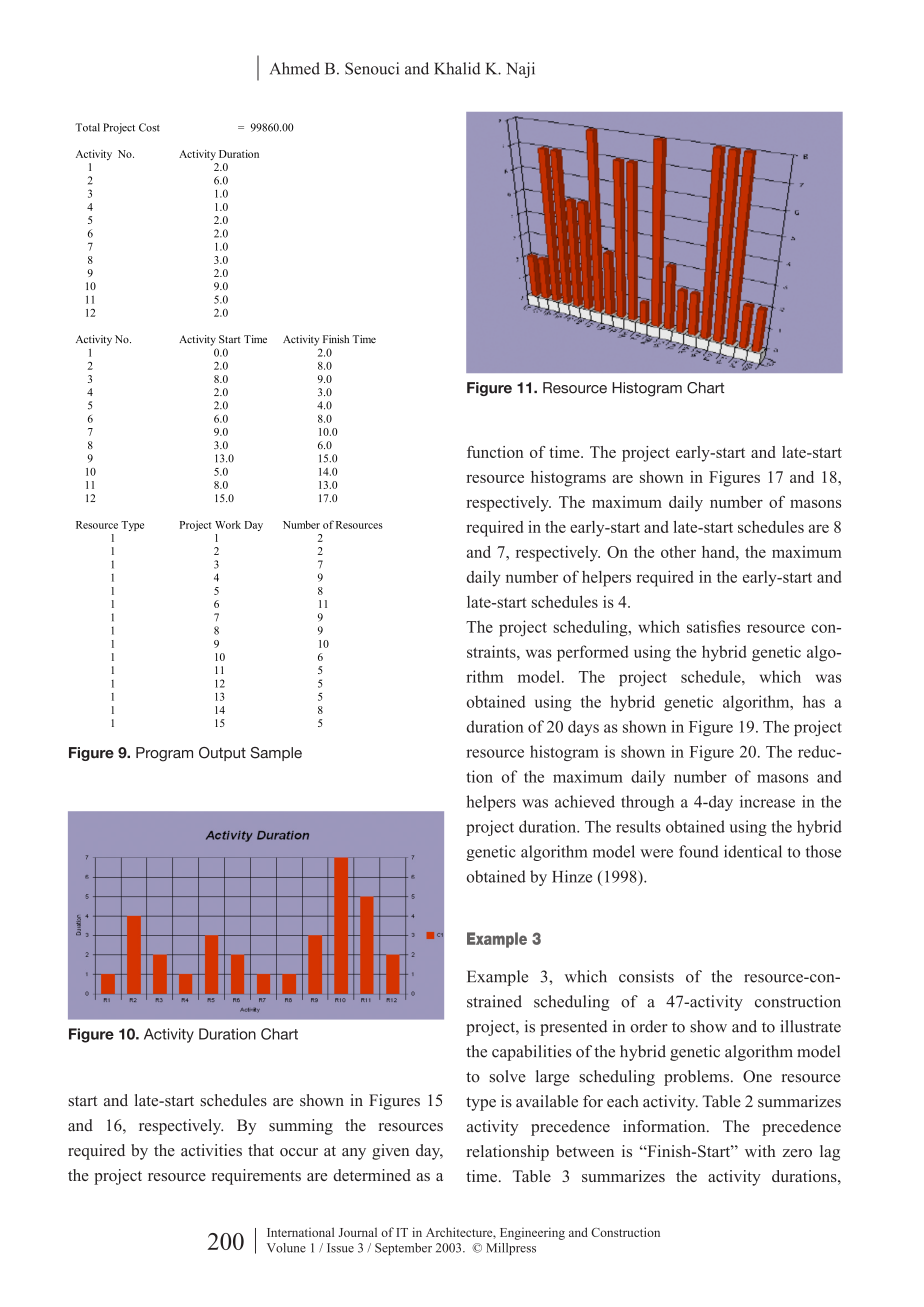 The width and height of the screenshot is (924, 1307). What do you see at coordinates (593, 653) in the screenshot?
I see `performed` at bounding box center [593, 653].
